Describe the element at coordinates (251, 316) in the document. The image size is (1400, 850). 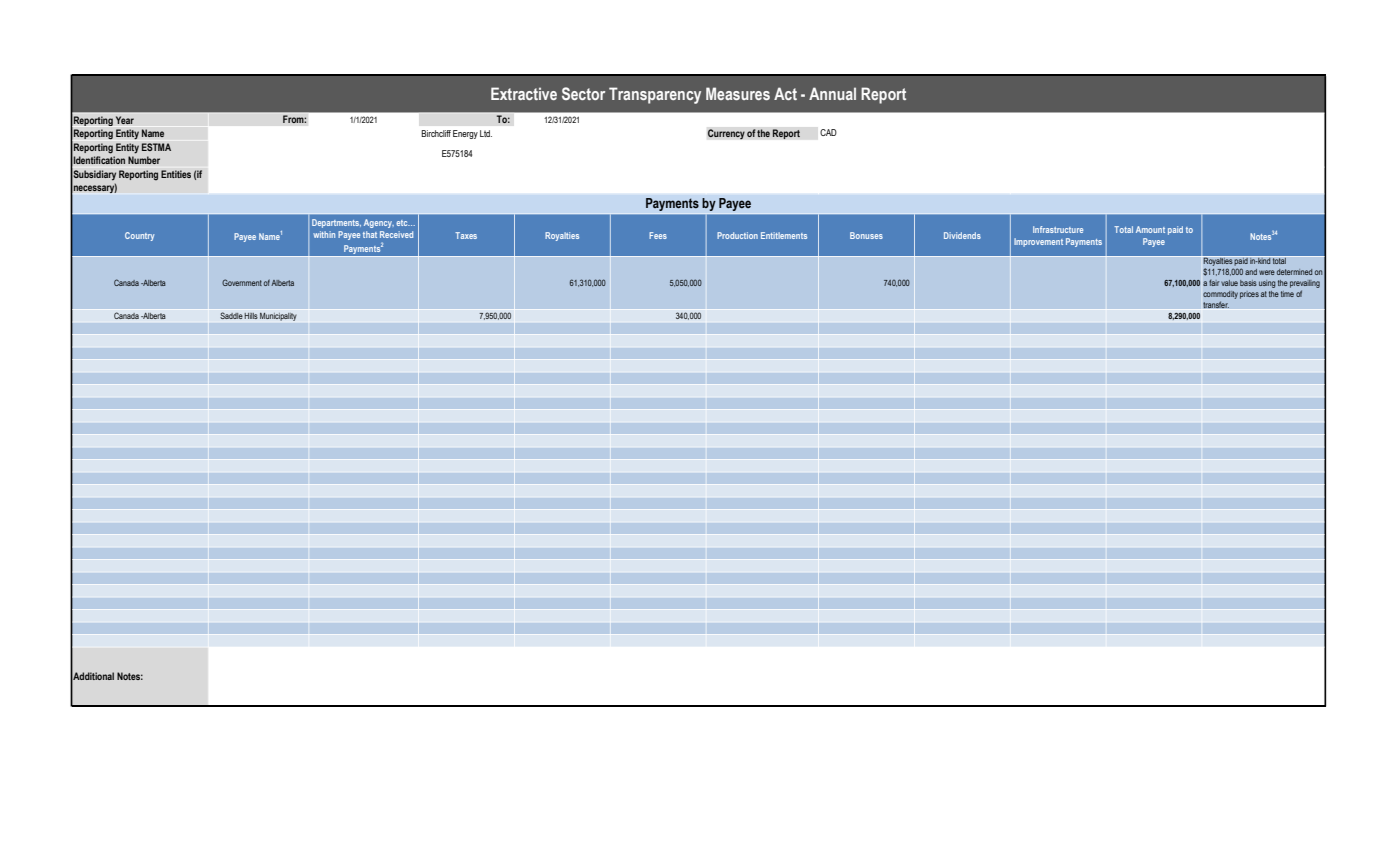
I see `Hills` at that location.
